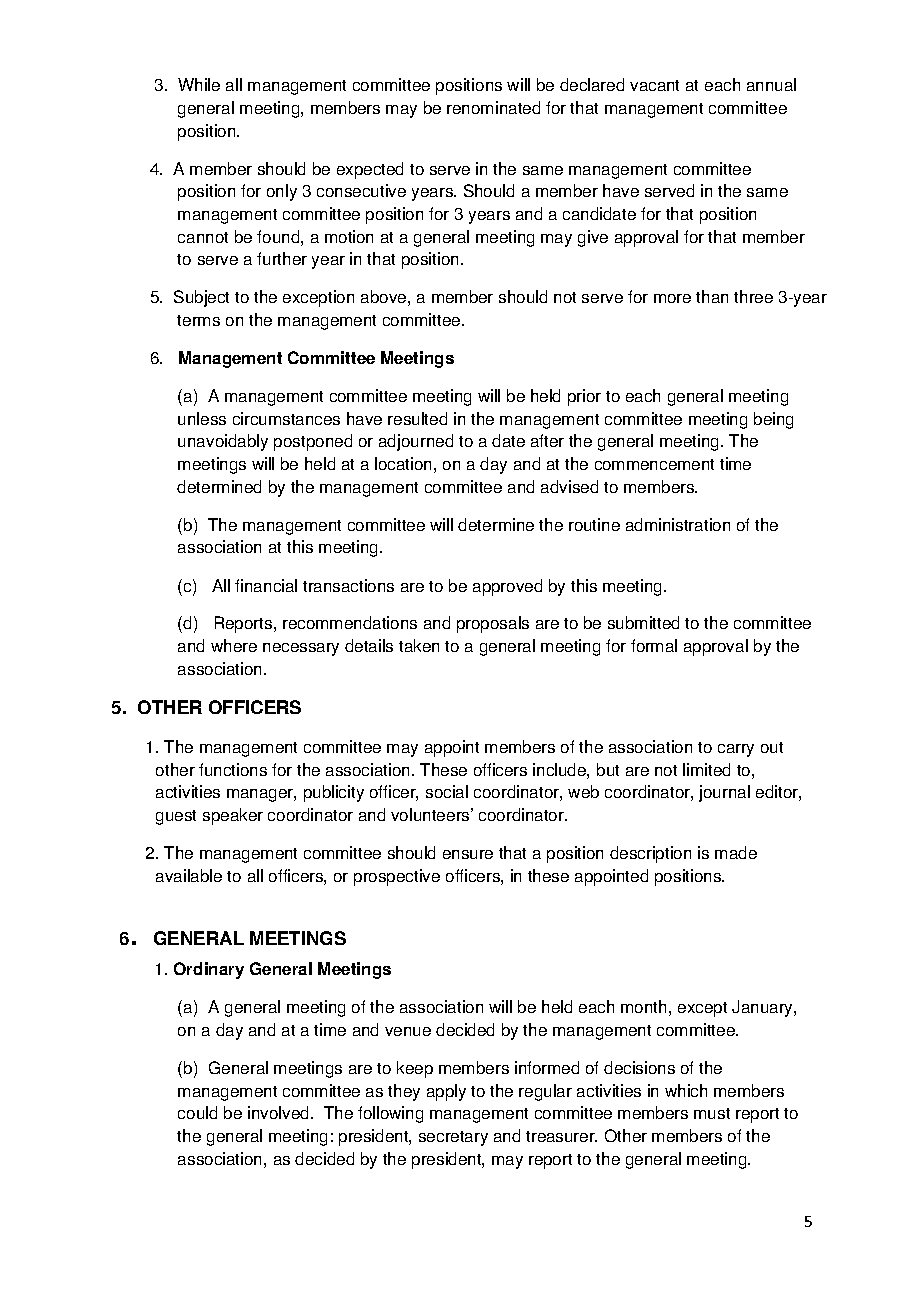 This image has width=924, height=1308. What do you see at coordinates (266, 585) in the image?
I see `financial` at bounding box center [266, 585].
